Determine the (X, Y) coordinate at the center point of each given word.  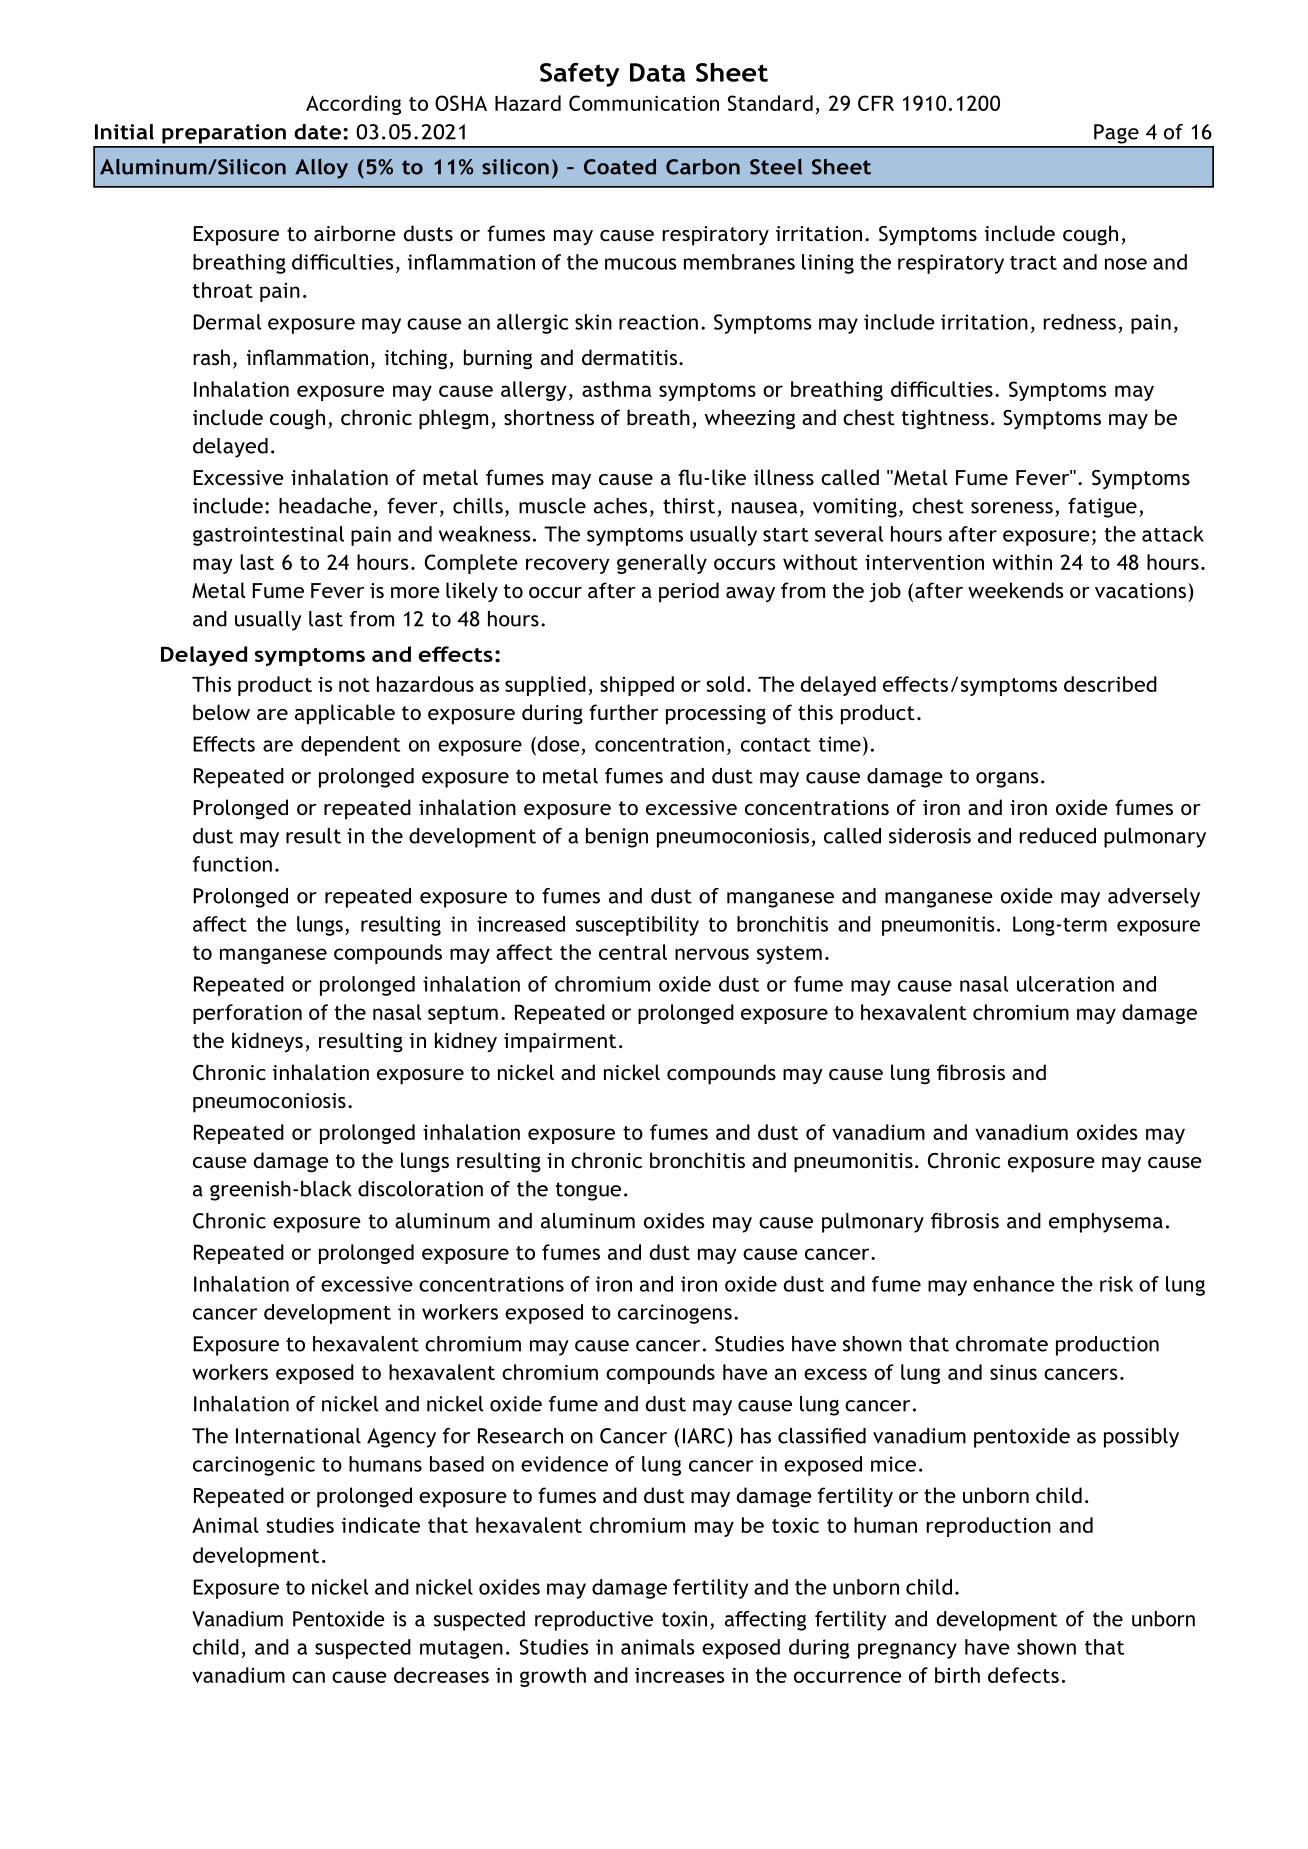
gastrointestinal (268, 536)
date (317, 132)
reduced (1058, 836)
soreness (1012, 508)
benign (617, 838)
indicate (381, 1525)
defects (1023, 1675)
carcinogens (675, 1314)
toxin (684, 1619)
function (232, 864)
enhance (1014, 1284)
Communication (644, 103)
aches (620, 506)
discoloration (420, 1189)
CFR (876, 103)
